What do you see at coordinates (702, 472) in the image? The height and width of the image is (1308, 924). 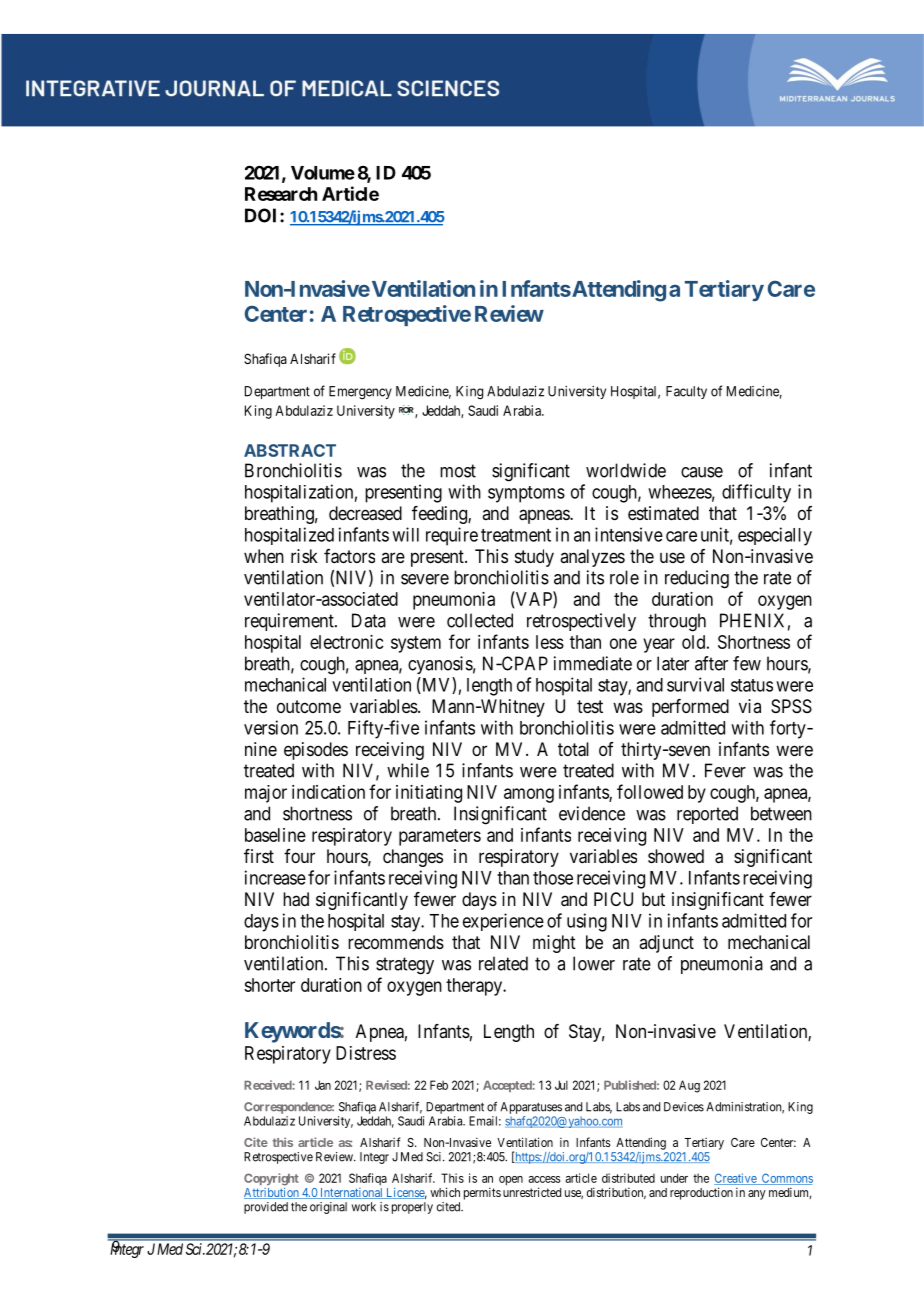 I see `cause` at bounding box center [702, 472].
